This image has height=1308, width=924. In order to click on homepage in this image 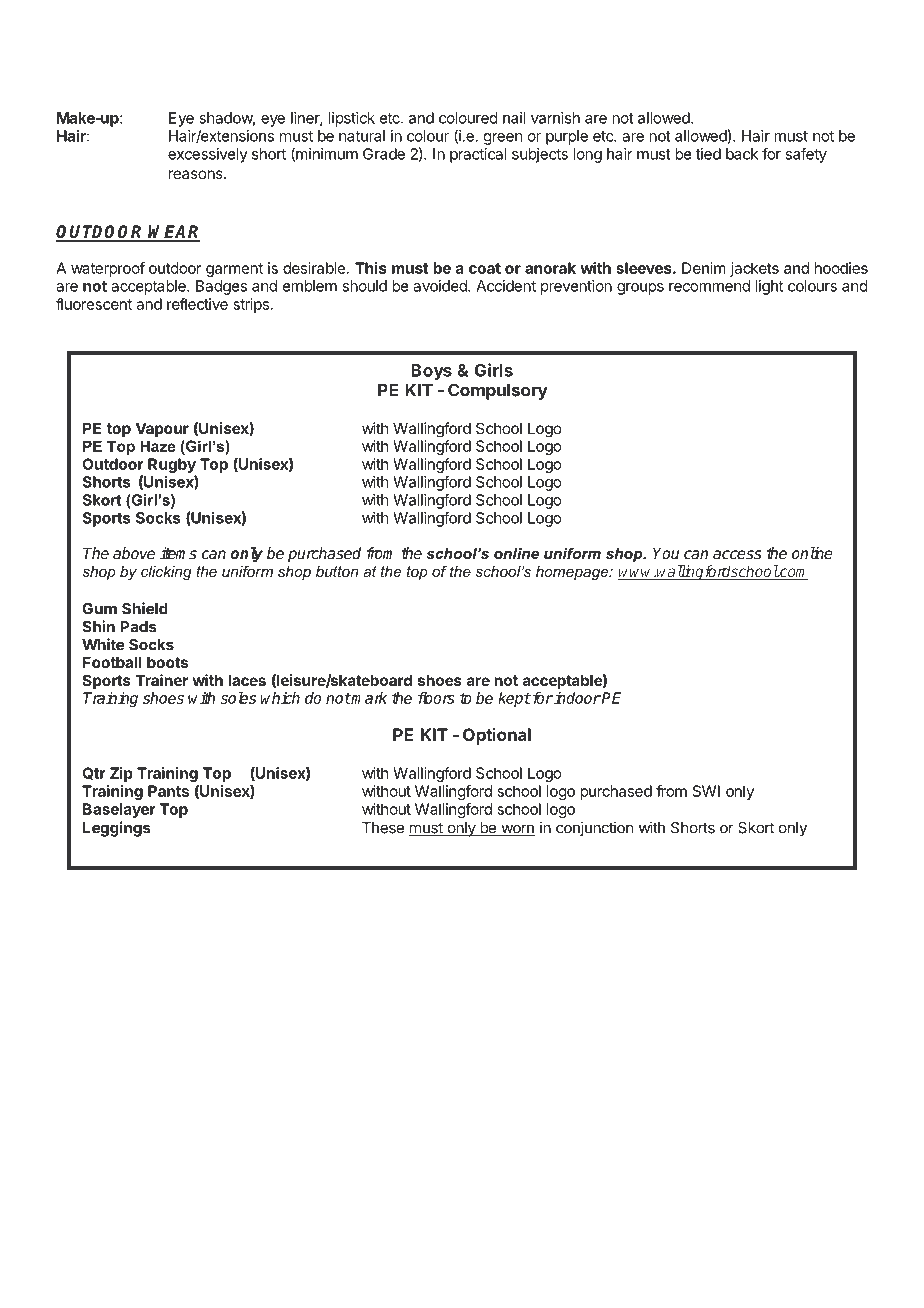, I will do `click(573, 573)`.
